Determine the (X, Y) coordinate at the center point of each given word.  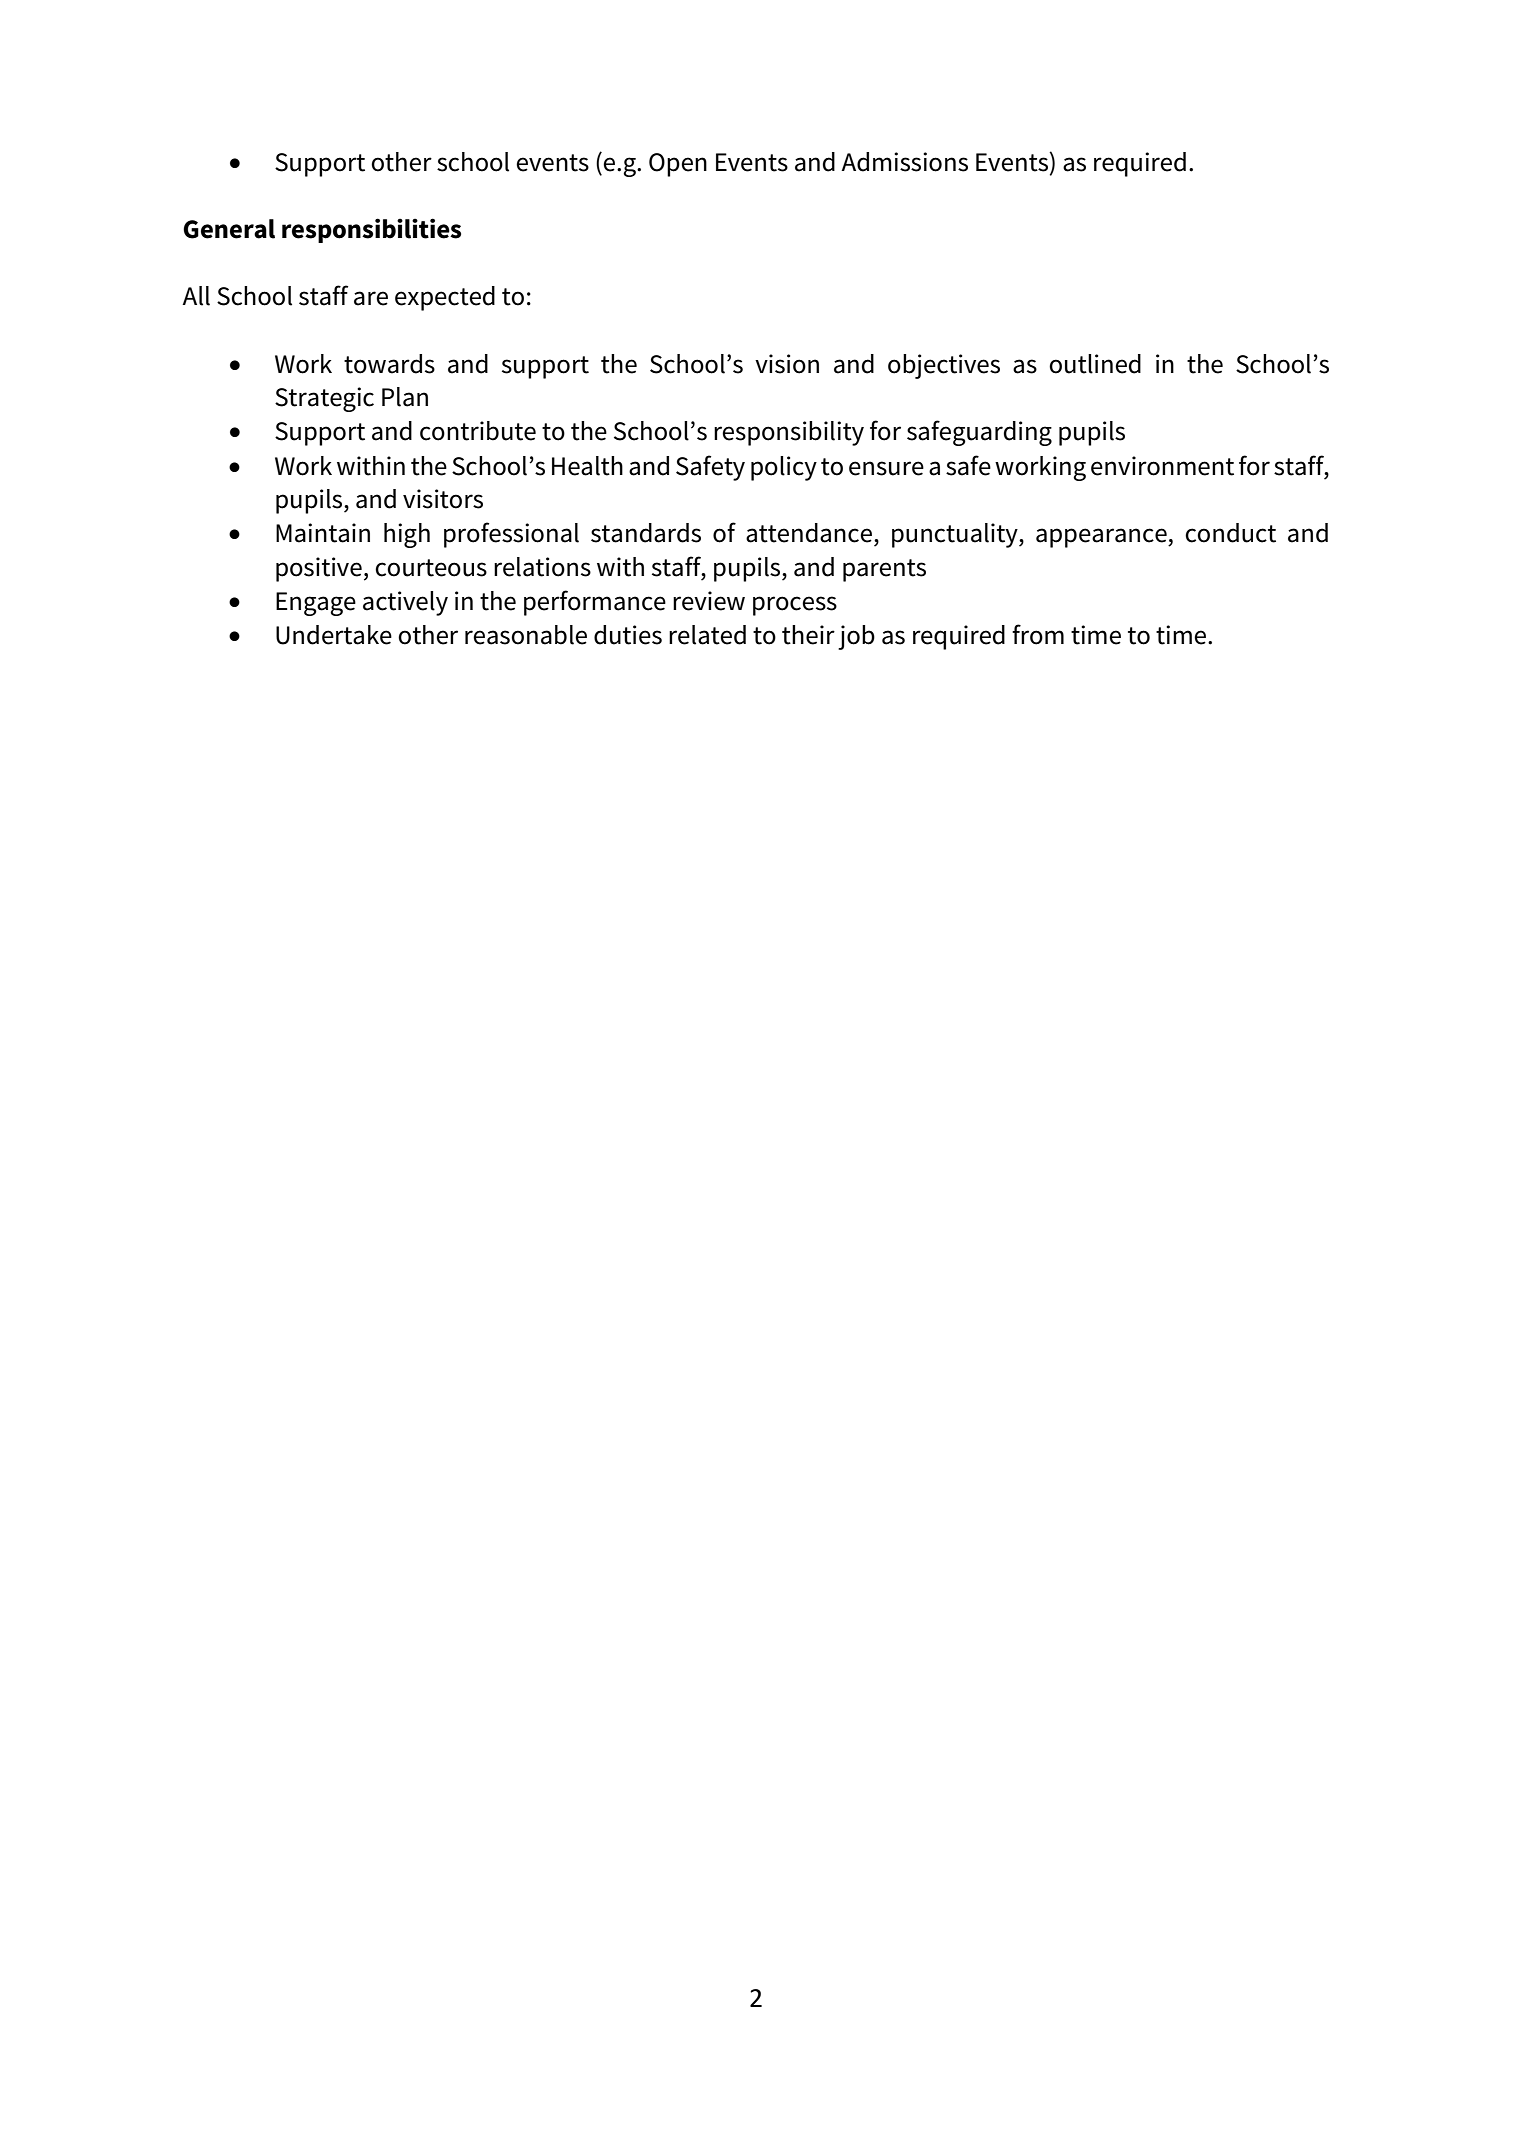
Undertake (334, 635)
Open (678, 165)
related (707, 635)
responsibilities (371, 230)
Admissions (904, 162)
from (1038, 634)
